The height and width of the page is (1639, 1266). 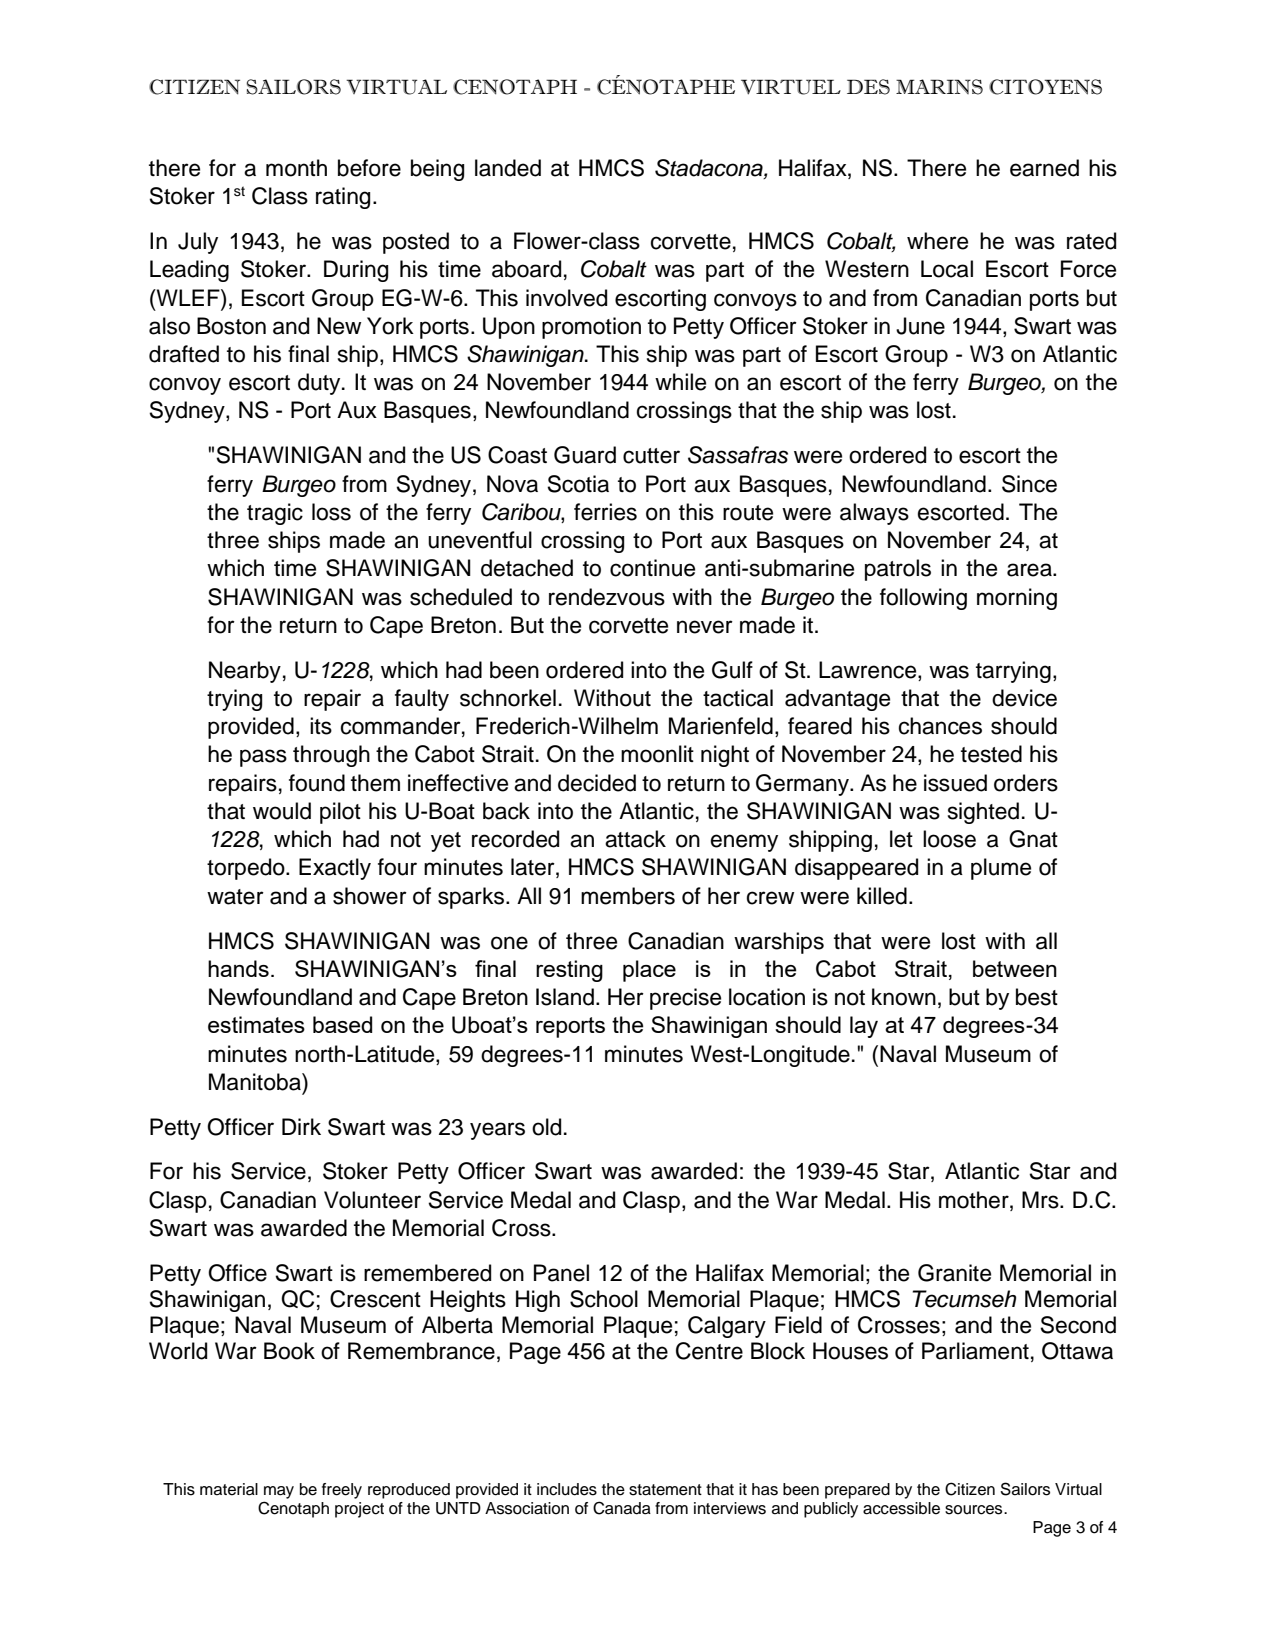 What do you see at coordinates (279, 1492) in the page?
I see `may` at bounding box center [279, 1492].
